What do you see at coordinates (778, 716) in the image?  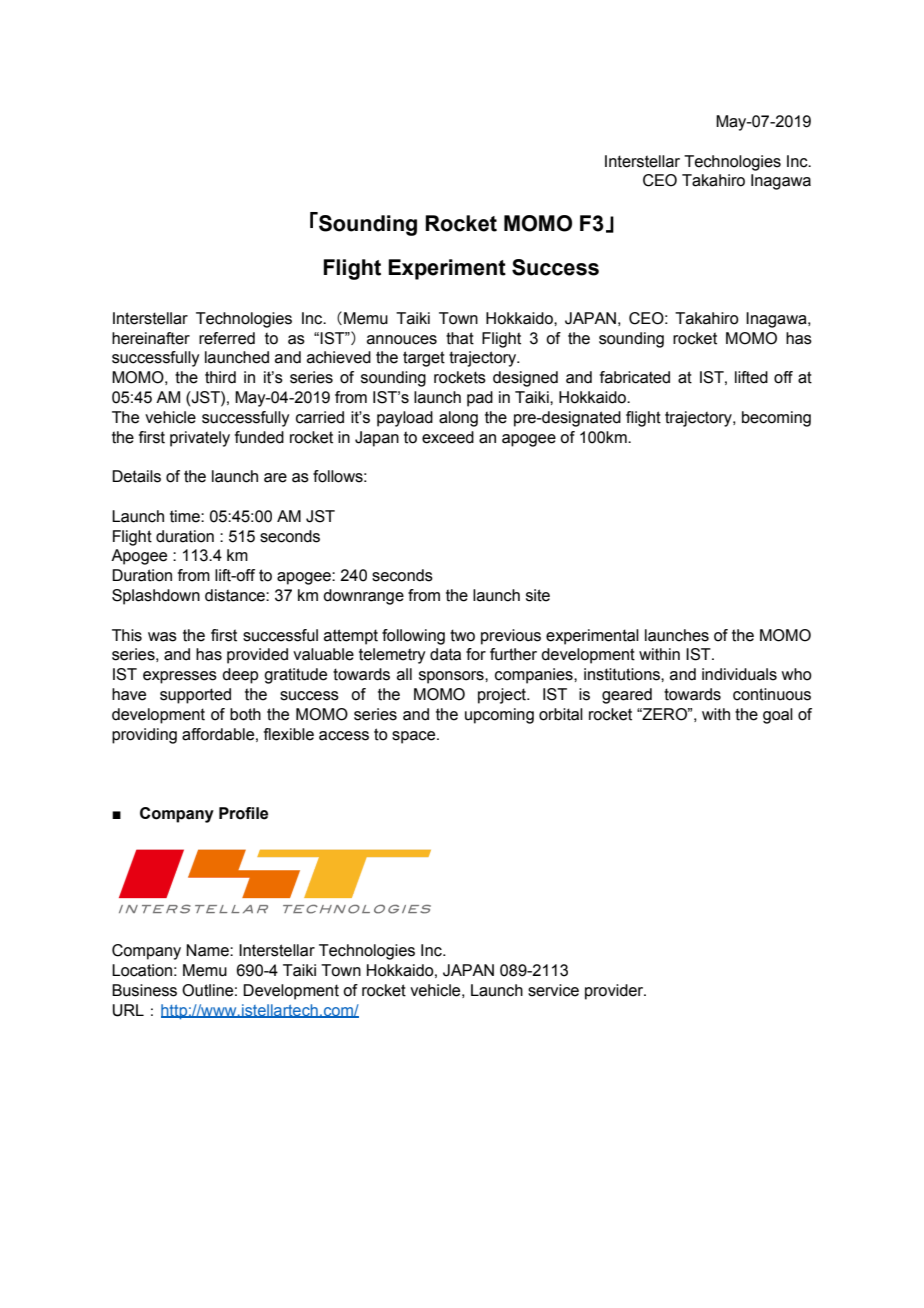 I see `goal` at bounding box center [778, 716].
